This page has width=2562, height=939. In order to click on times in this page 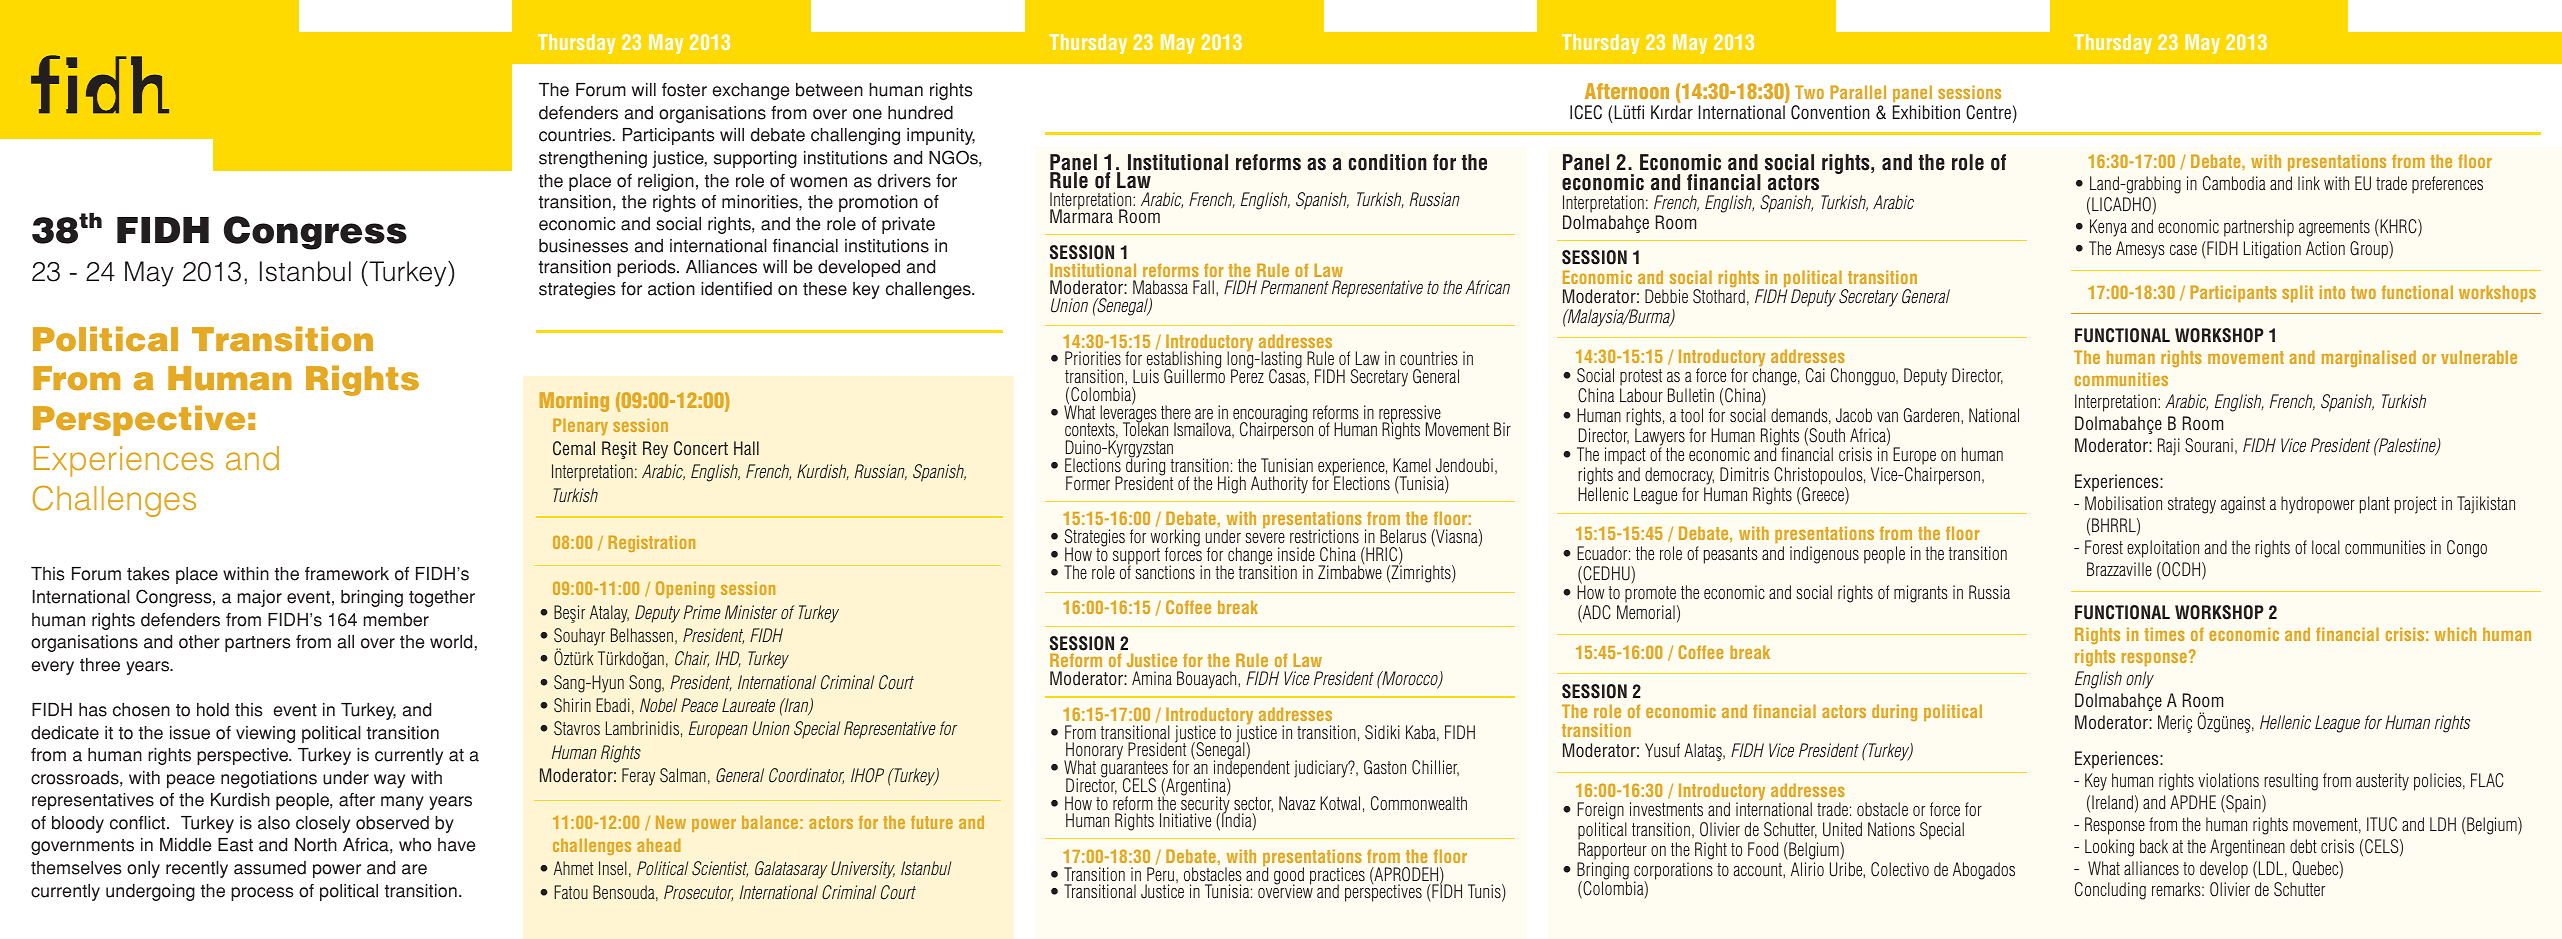, I will do `click(2164, 634)`.
